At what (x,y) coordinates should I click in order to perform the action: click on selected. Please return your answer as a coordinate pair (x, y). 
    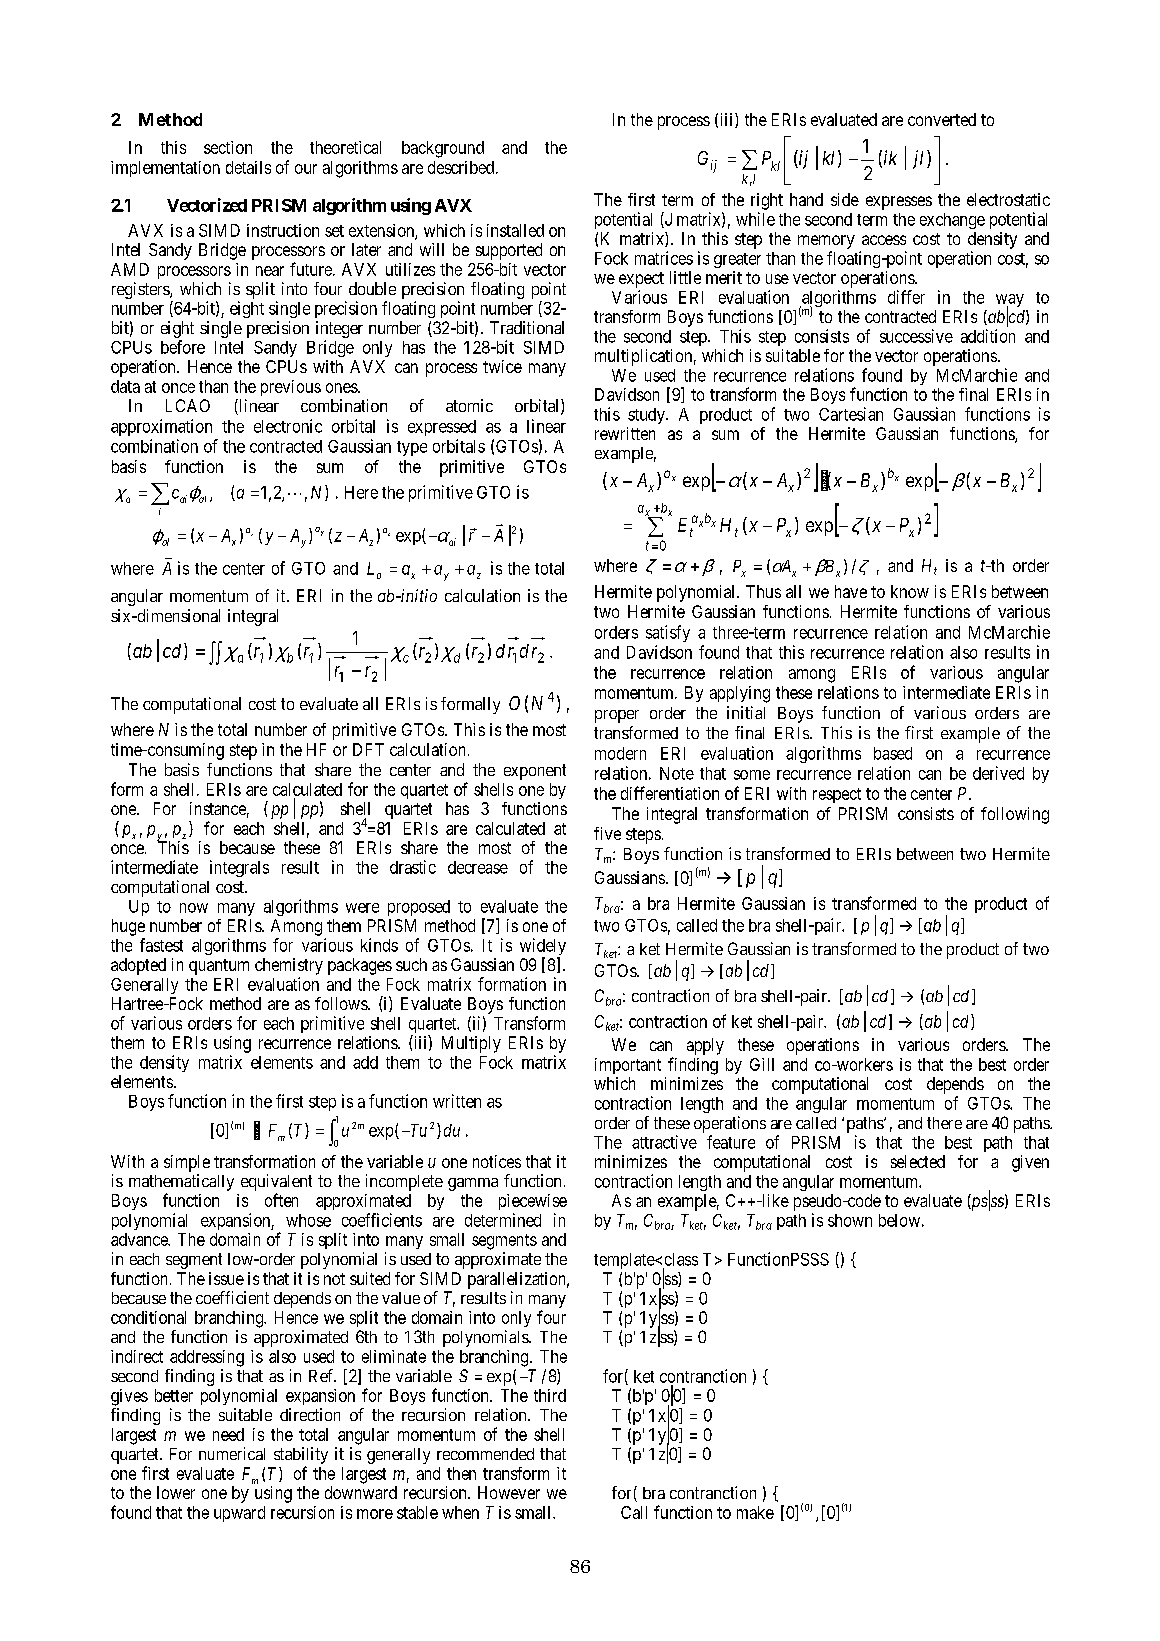
    Looking at the image, I should click on (918, 1161).
